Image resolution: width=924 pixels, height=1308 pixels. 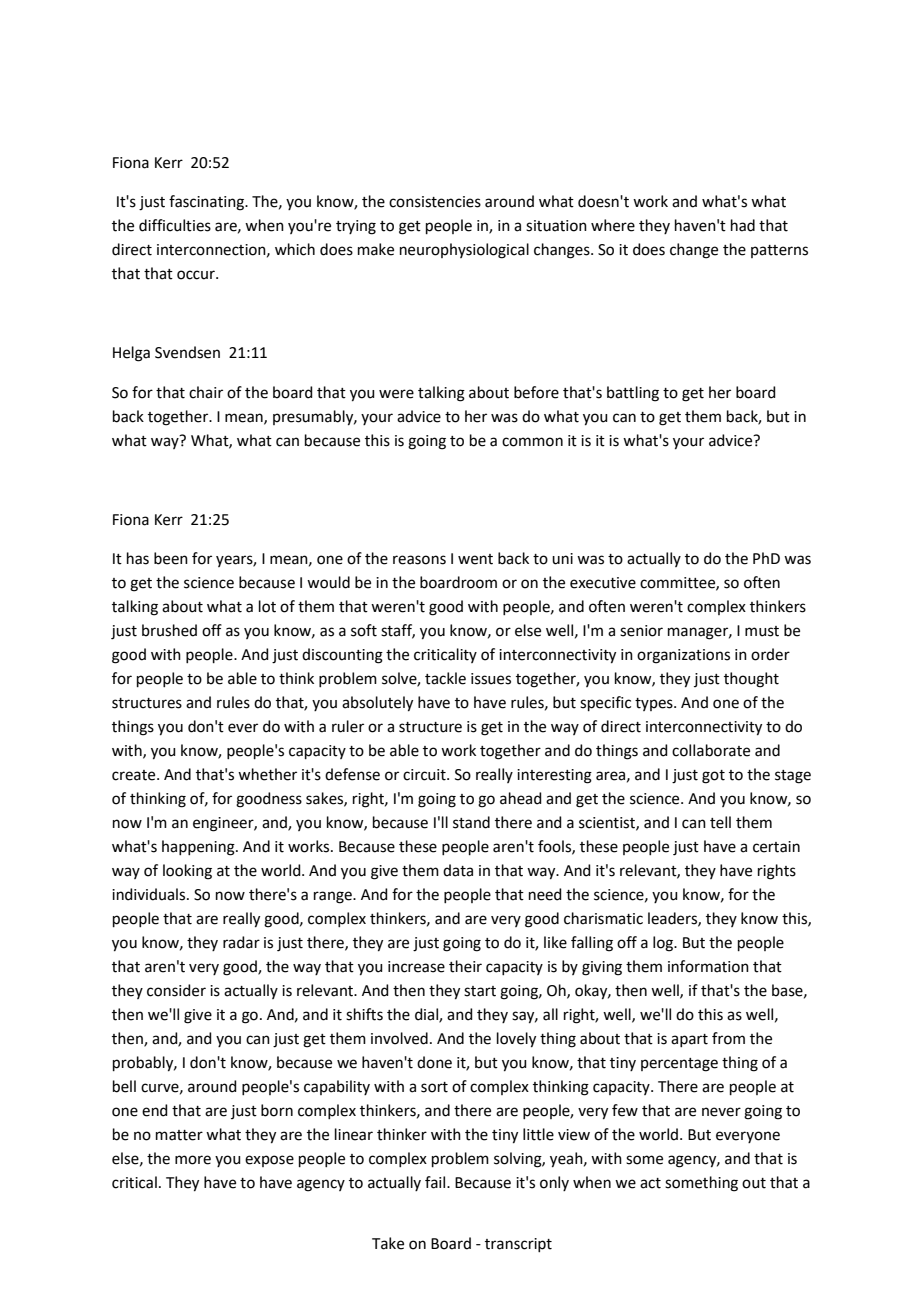 What do you see at coordinates (436, 1182) in the document?
I see `fail` at bounding box center [436, 1182].
